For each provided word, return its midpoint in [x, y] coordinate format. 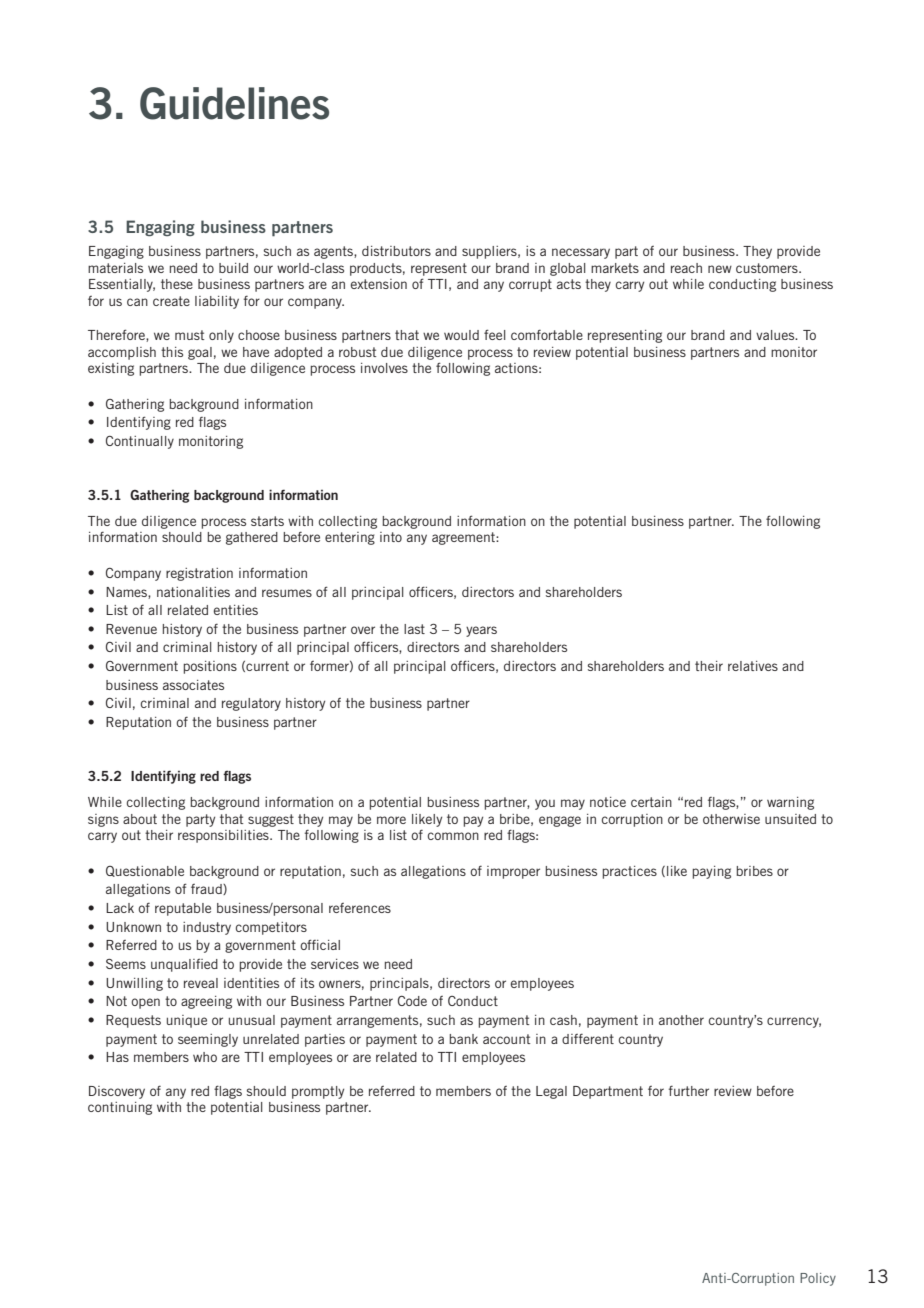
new [720, 269]
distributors [396, 251]
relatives [753, 666]
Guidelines [234, 103]
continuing [120, 1108]
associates [193, 685]
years [481, 631]
